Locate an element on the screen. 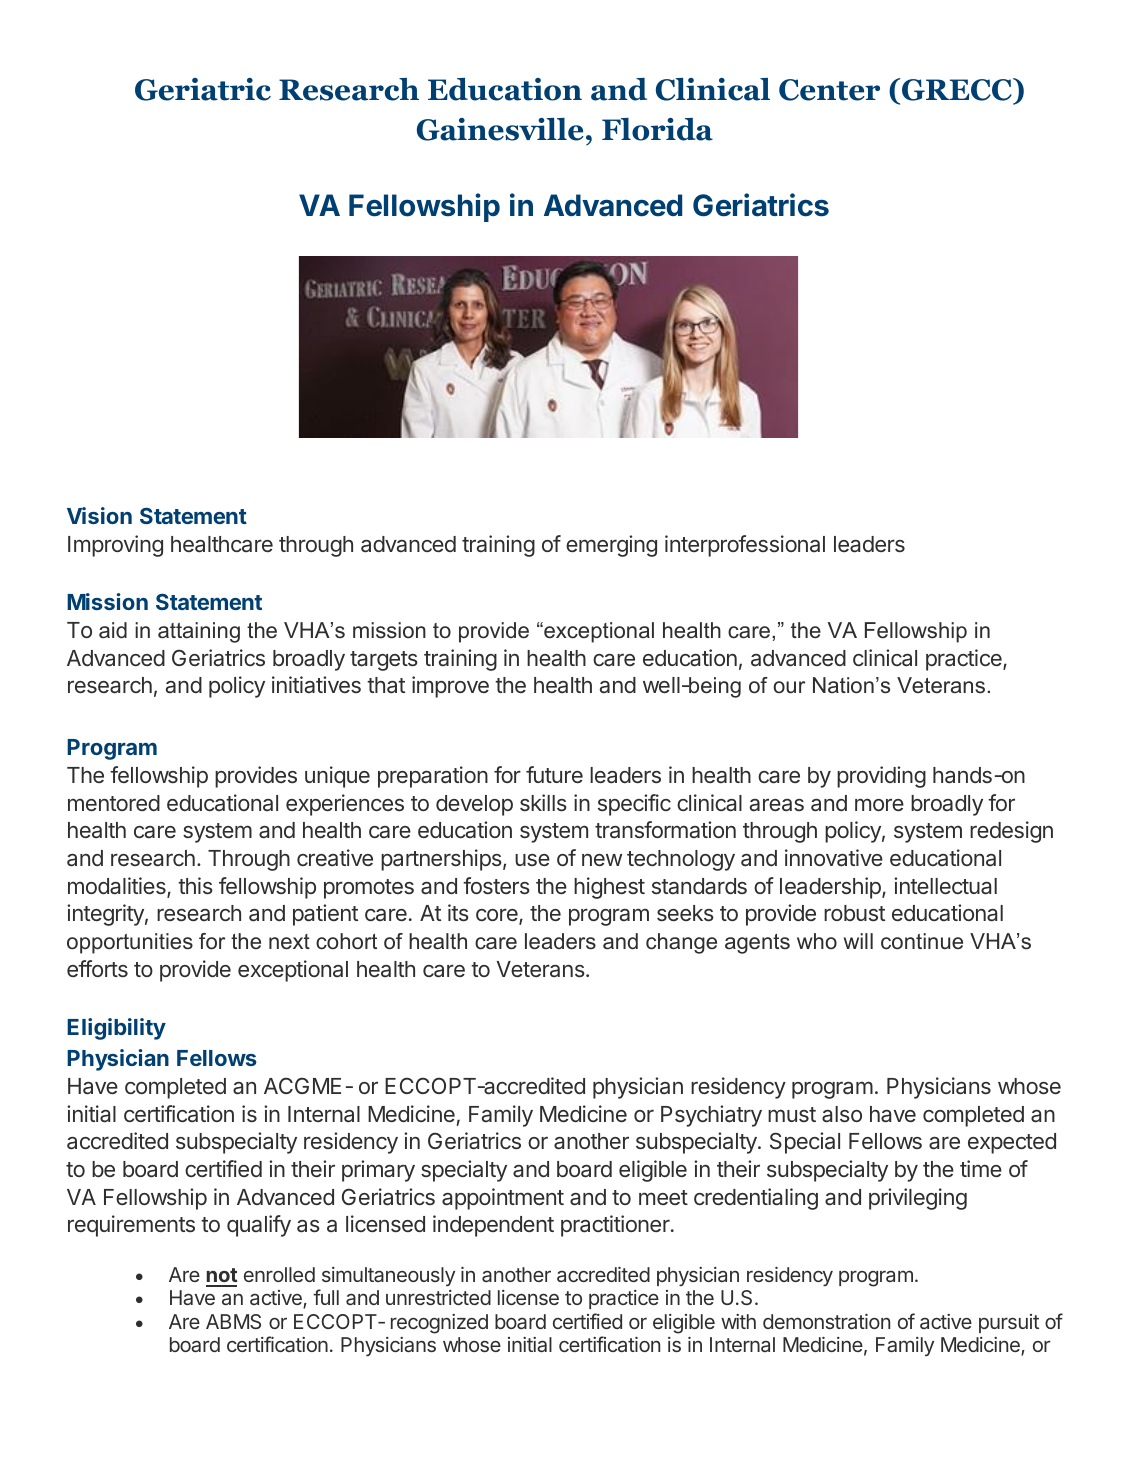  providing is located at coordinates (881, 777).
